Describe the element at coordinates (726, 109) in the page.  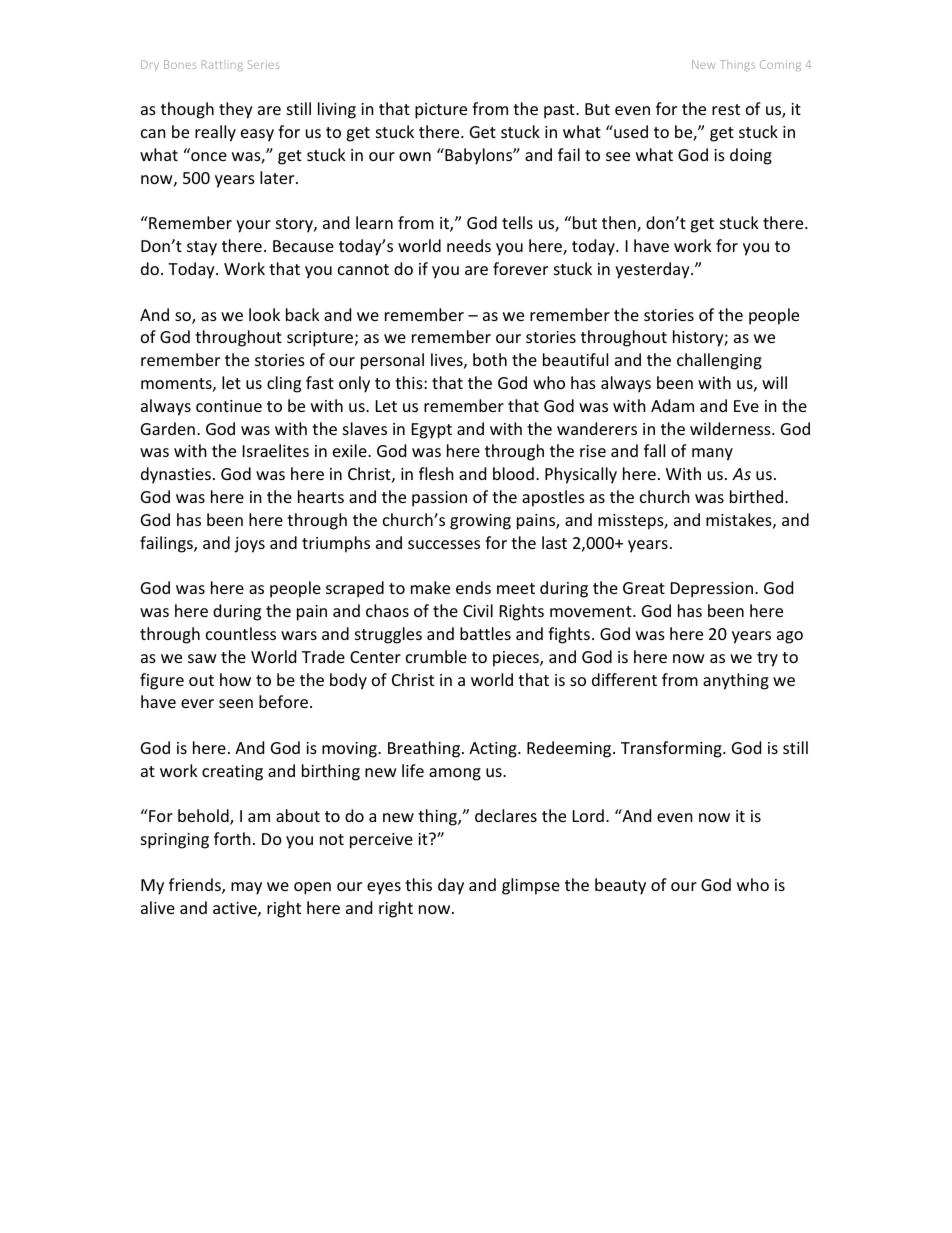
I see `rest` at that location.
